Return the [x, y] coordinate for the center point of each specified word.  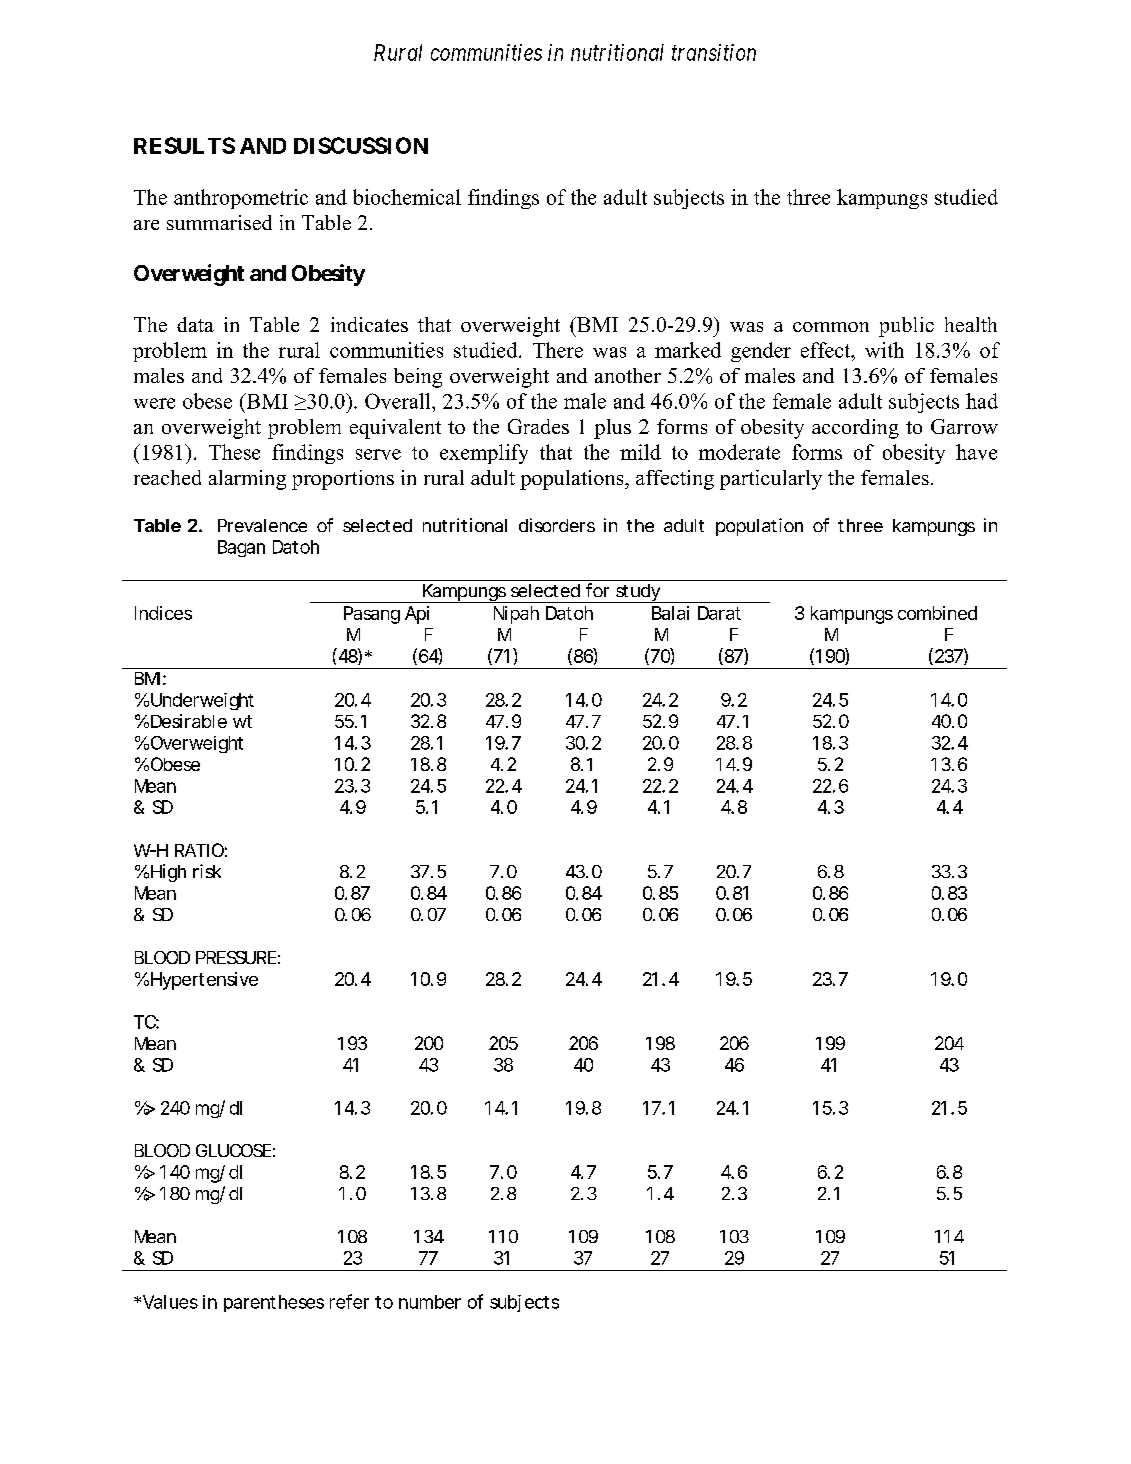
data [195, 324]
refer [349, 1301]
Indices [163, 613]
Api [417, 615]
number [430, 1302]
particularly [771, 480]
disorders [557, 525]
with [884, 350]
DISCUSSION [361, 145]
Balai [670, 613]
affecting [675, 480]
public [906, 327]
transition [714, 52]
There [558, 350]
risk [207, 871]
